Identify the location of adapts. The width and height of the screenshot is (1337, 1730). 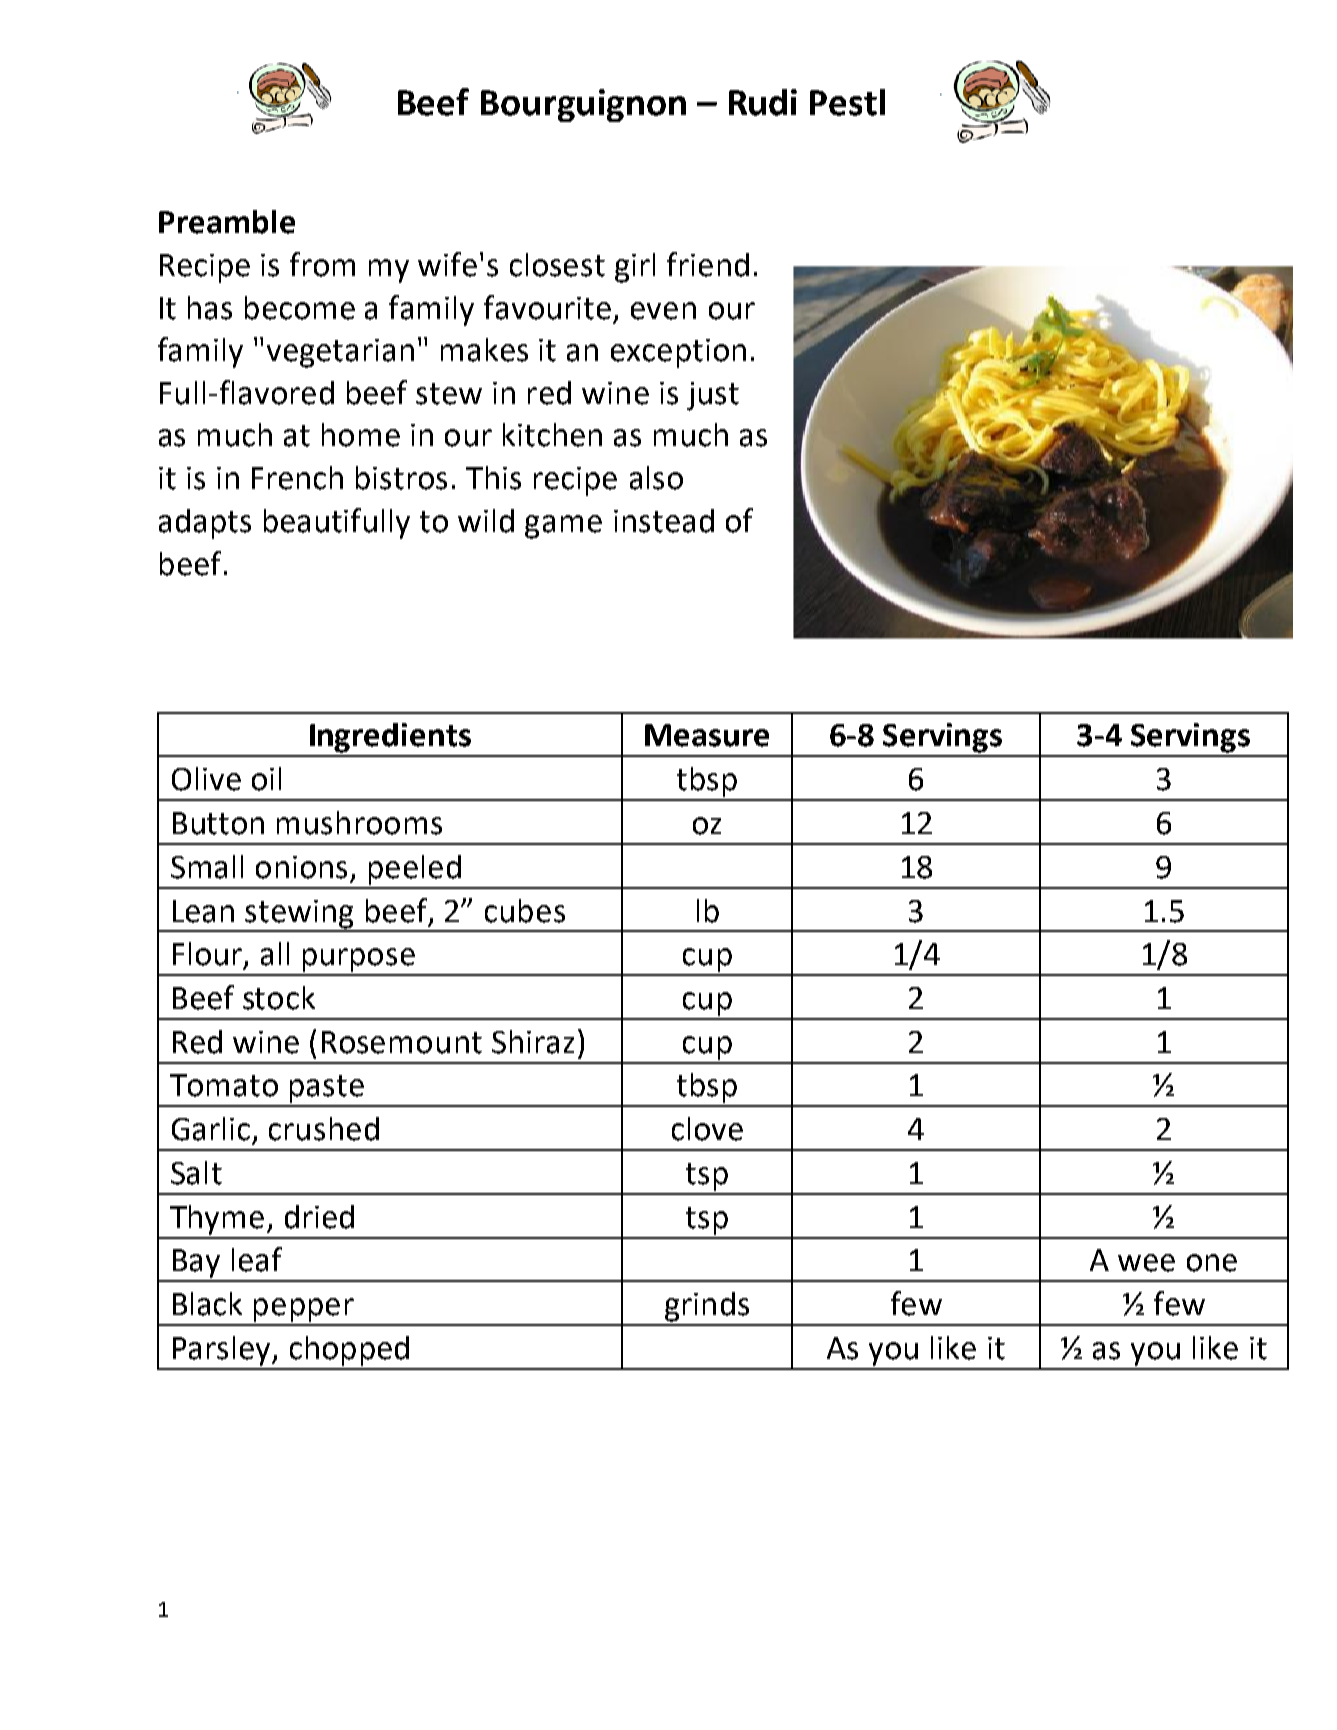
(205, 524).
